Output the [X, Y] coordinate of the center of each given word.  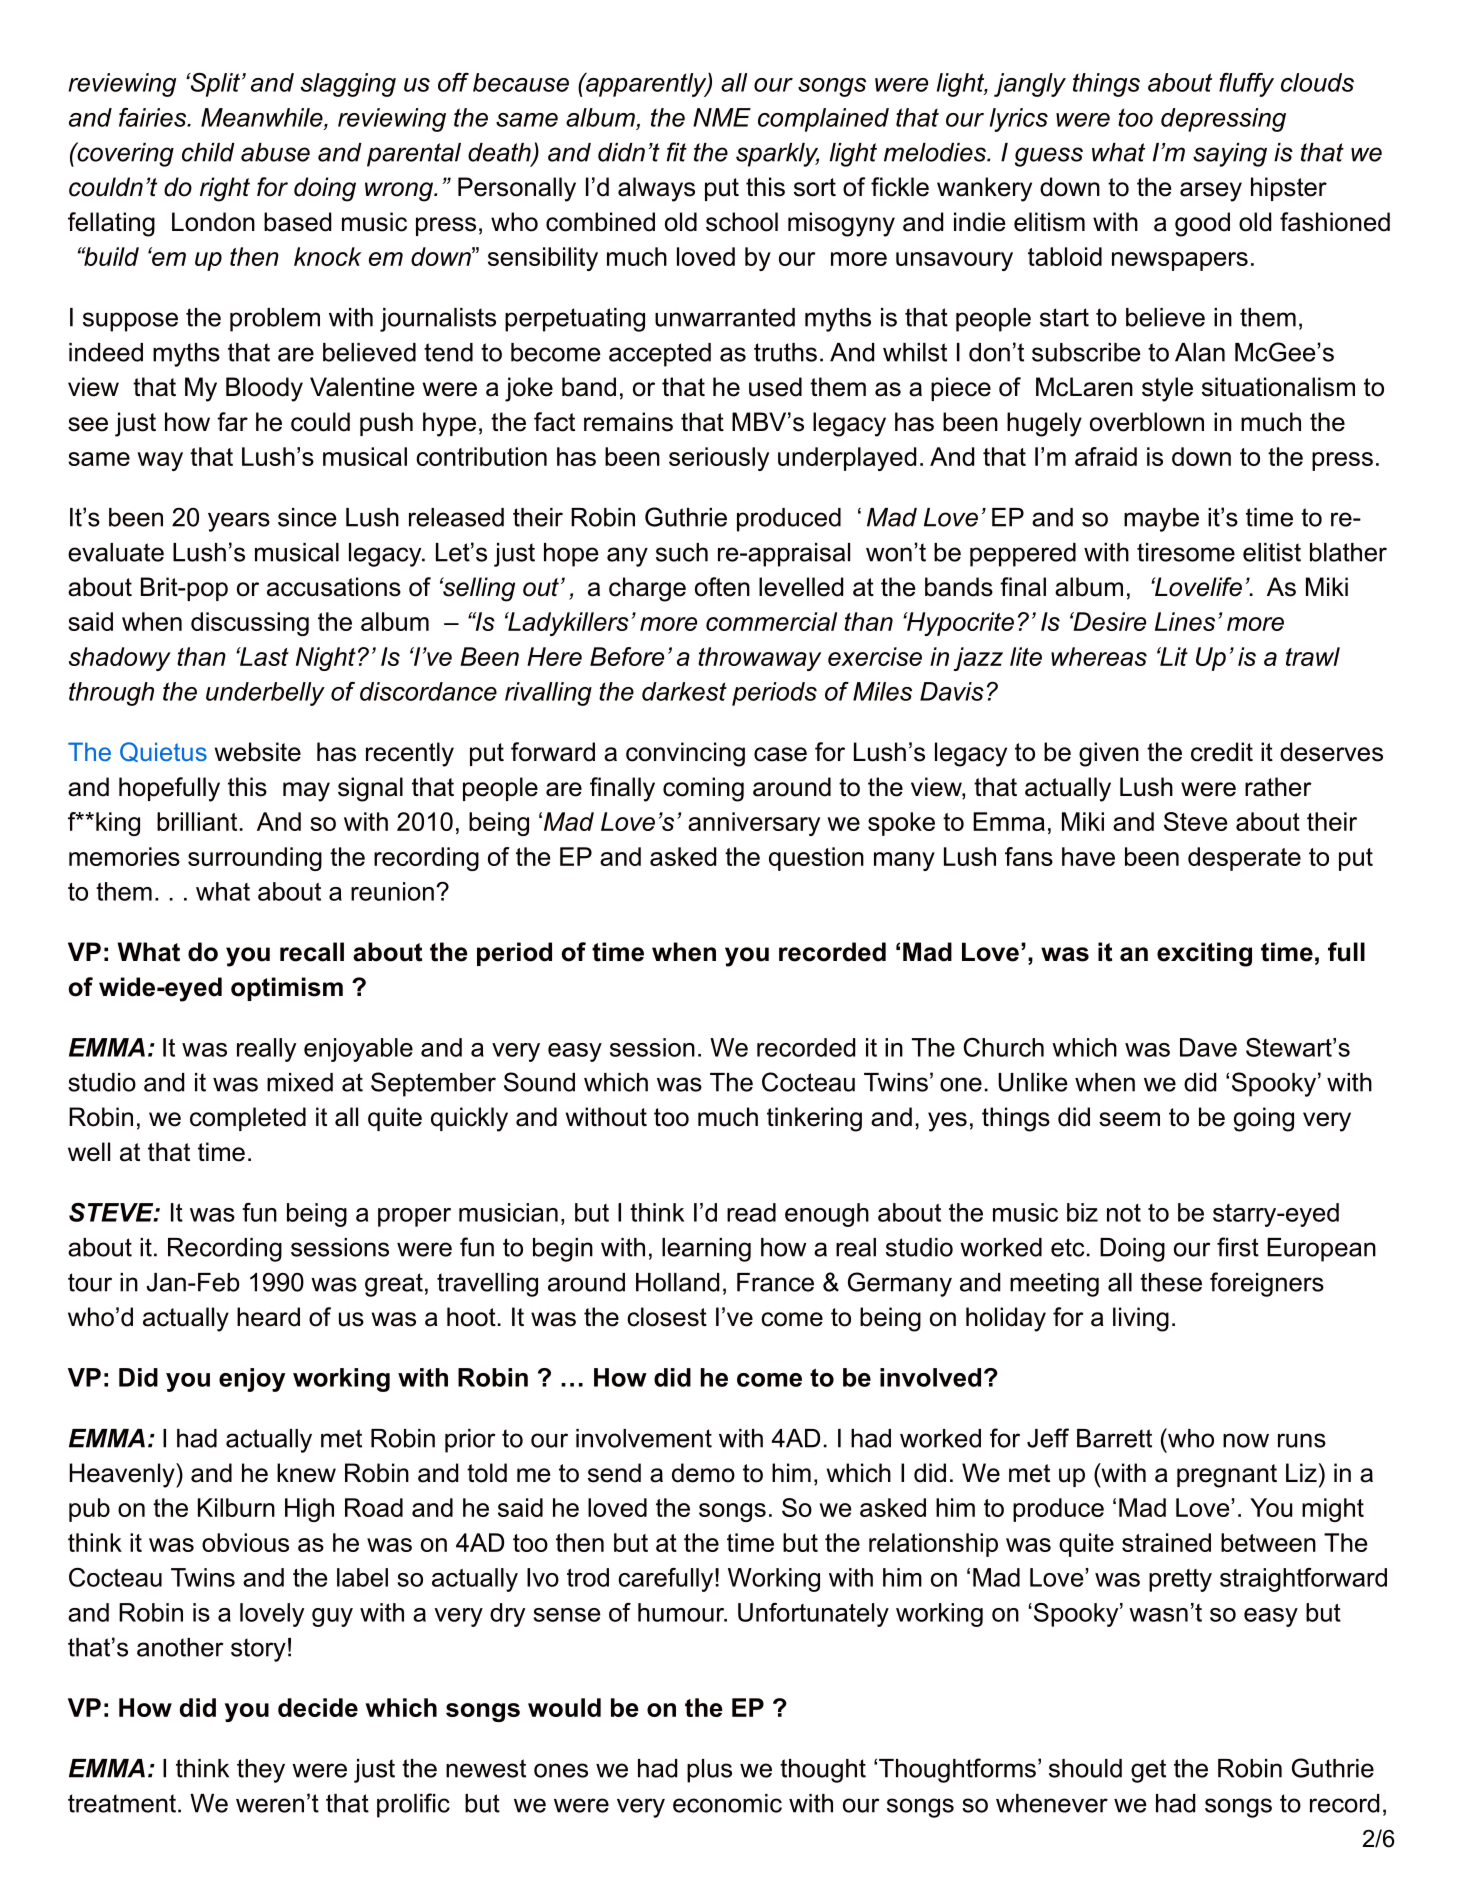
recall [312, 952]
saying [1230, 155]
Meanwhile [263, 117]
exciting [1204, 954]
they [261, 1771]
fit [677, 152]
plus [709, 1771]
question [816, 859]
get [1148, 1771]
